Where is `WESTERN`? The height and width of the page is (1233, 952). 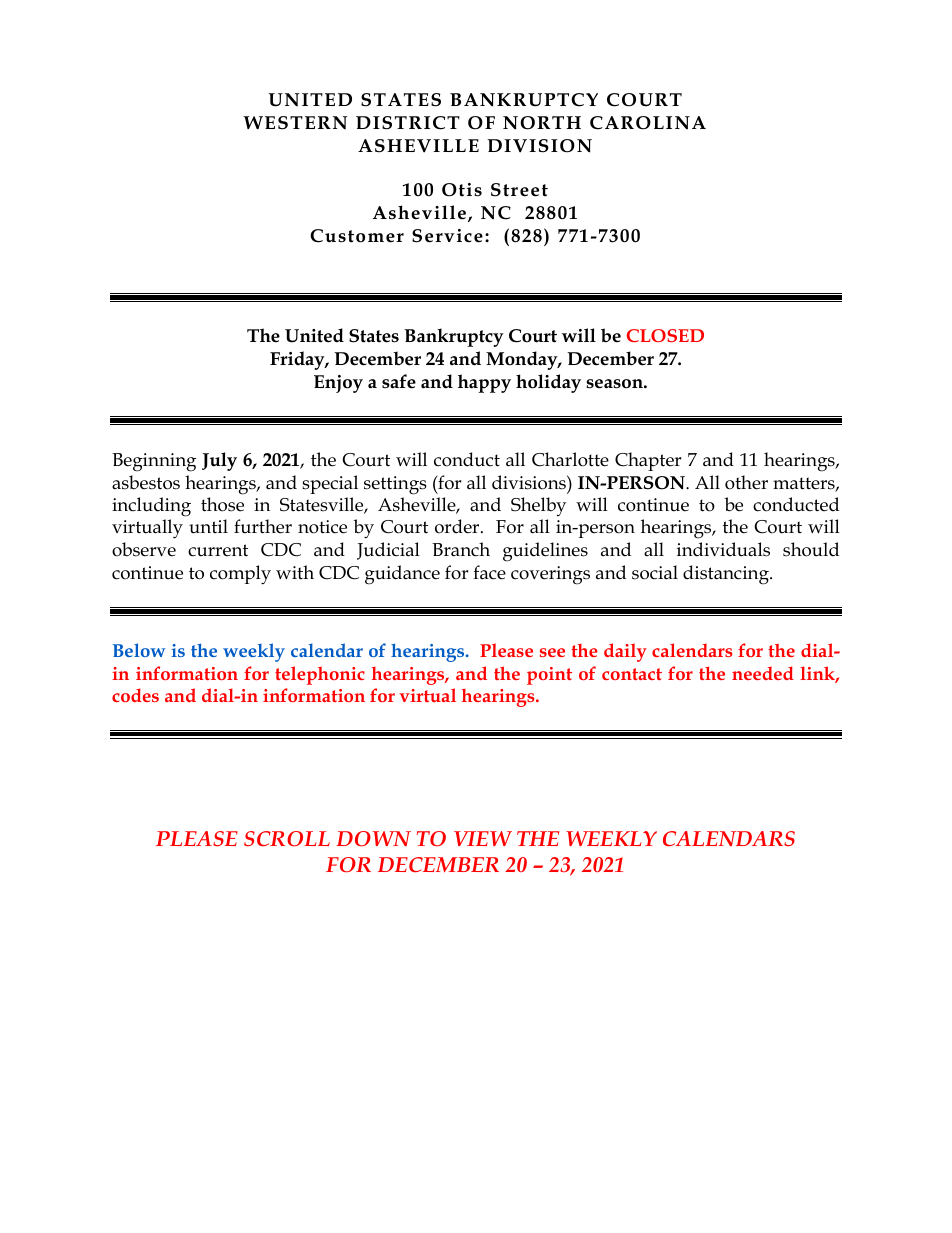
WESTERN is located at coordinates (295, 123).
